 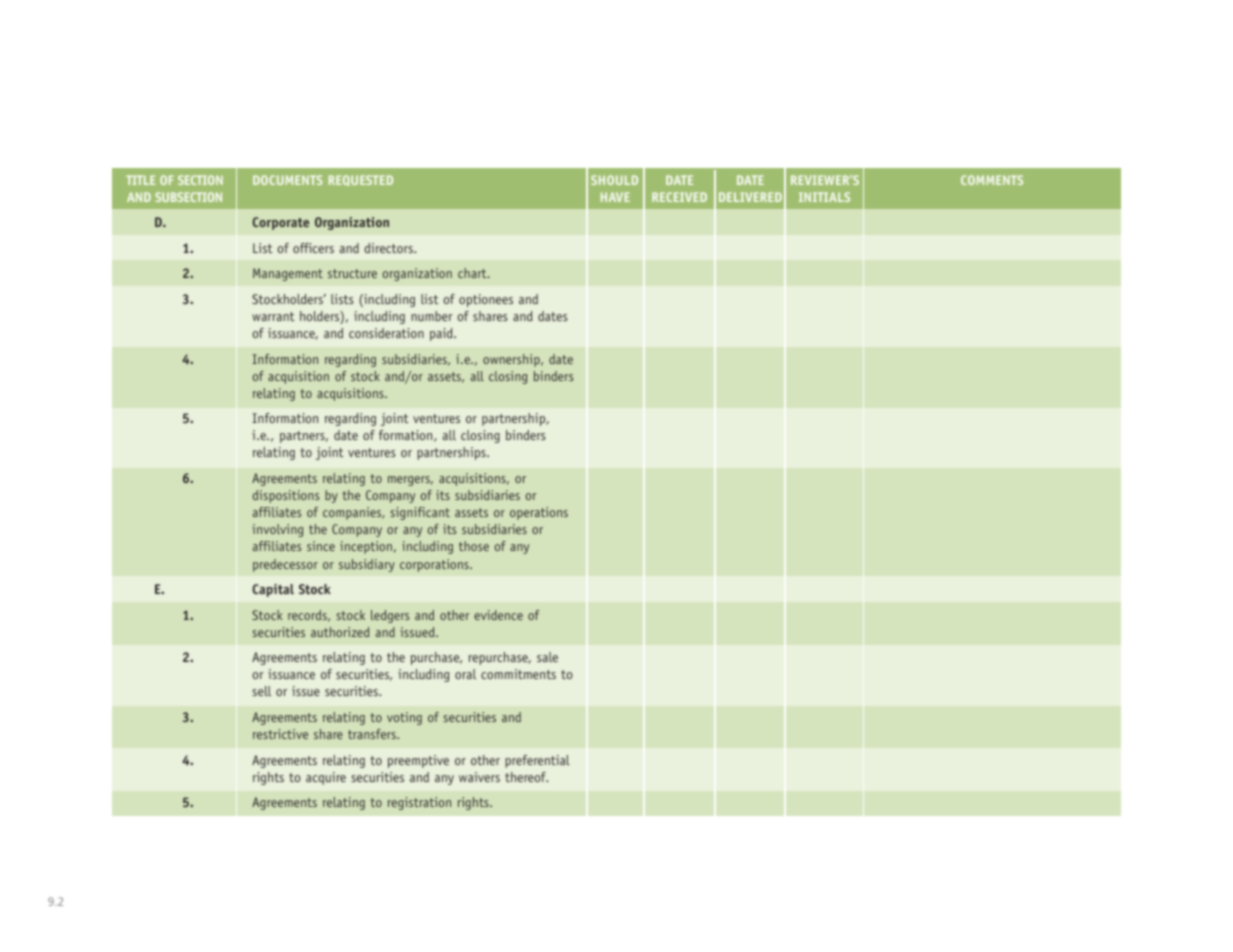 What do you see at coordinates (286, 496) in the document?
I see `dispositions` at bounding box center [286, 496].
